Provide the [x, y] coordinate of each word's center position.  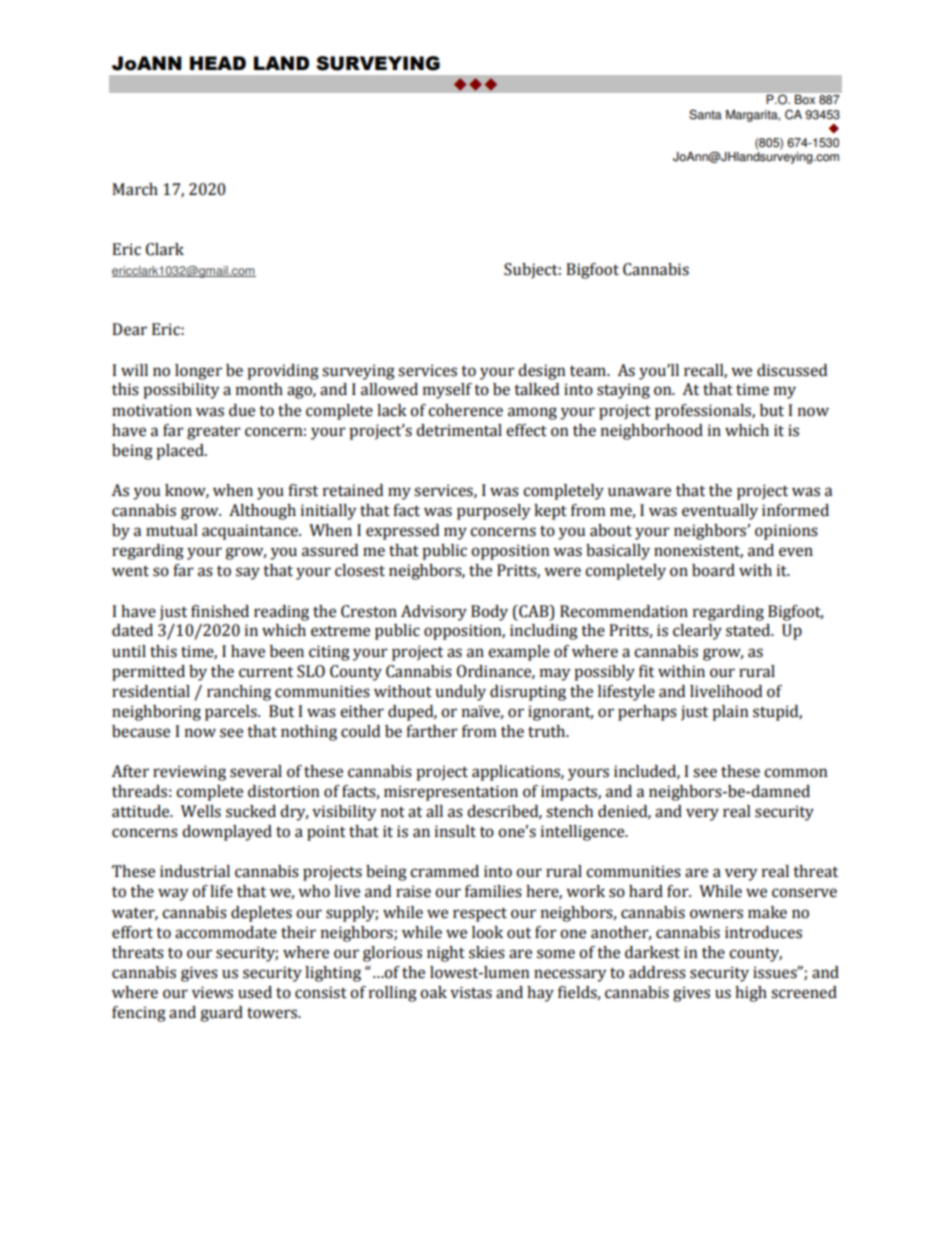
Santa [705, 114]
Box [805, 99]
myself [447, 391]
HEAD [218, 63]
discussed [792, 370]
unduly [460, 693]
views [212, 992]
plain [730, 713]
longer [198, 372]
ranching [239, 693]
